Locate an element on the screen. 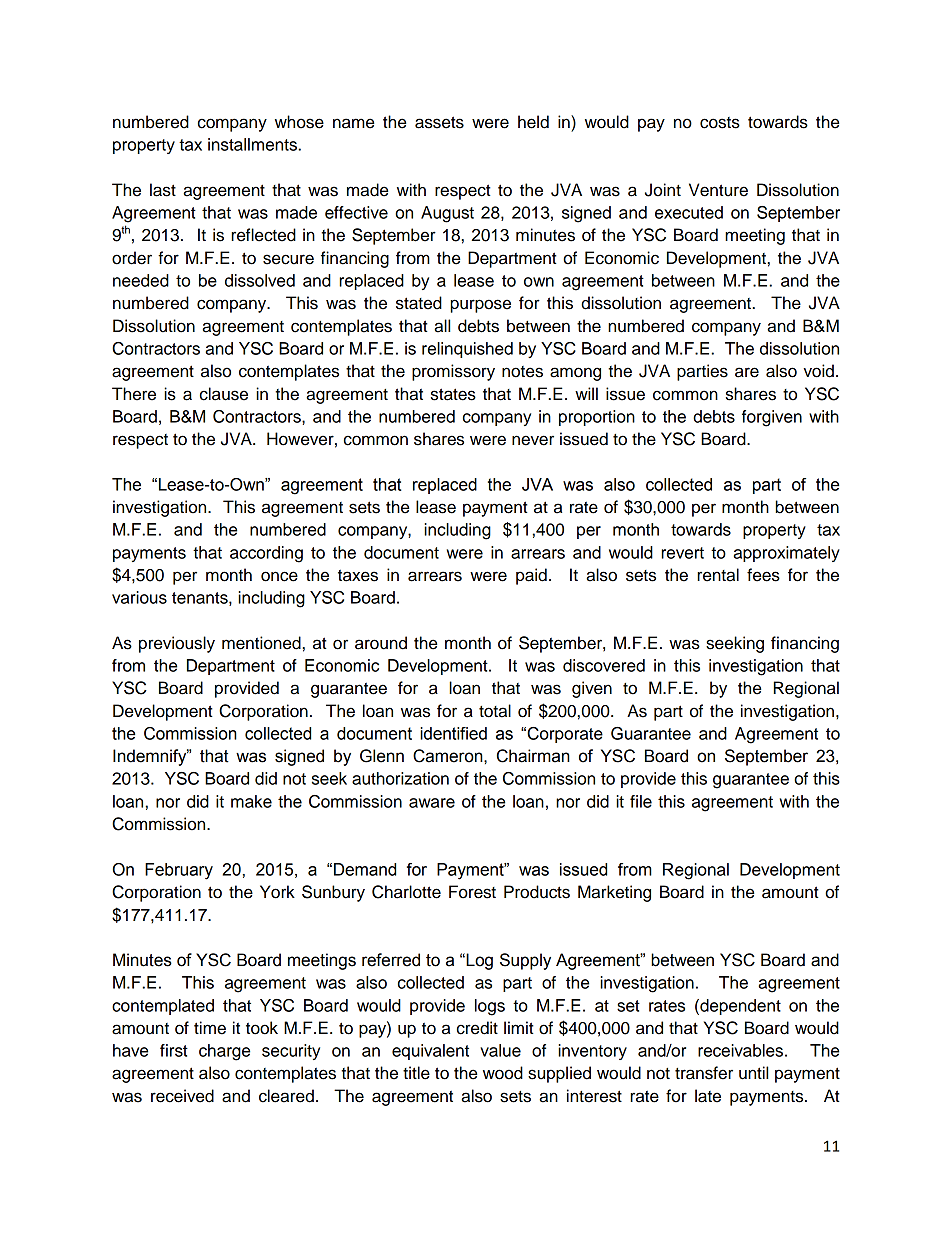  until is located at coordinates (753, 1073).
